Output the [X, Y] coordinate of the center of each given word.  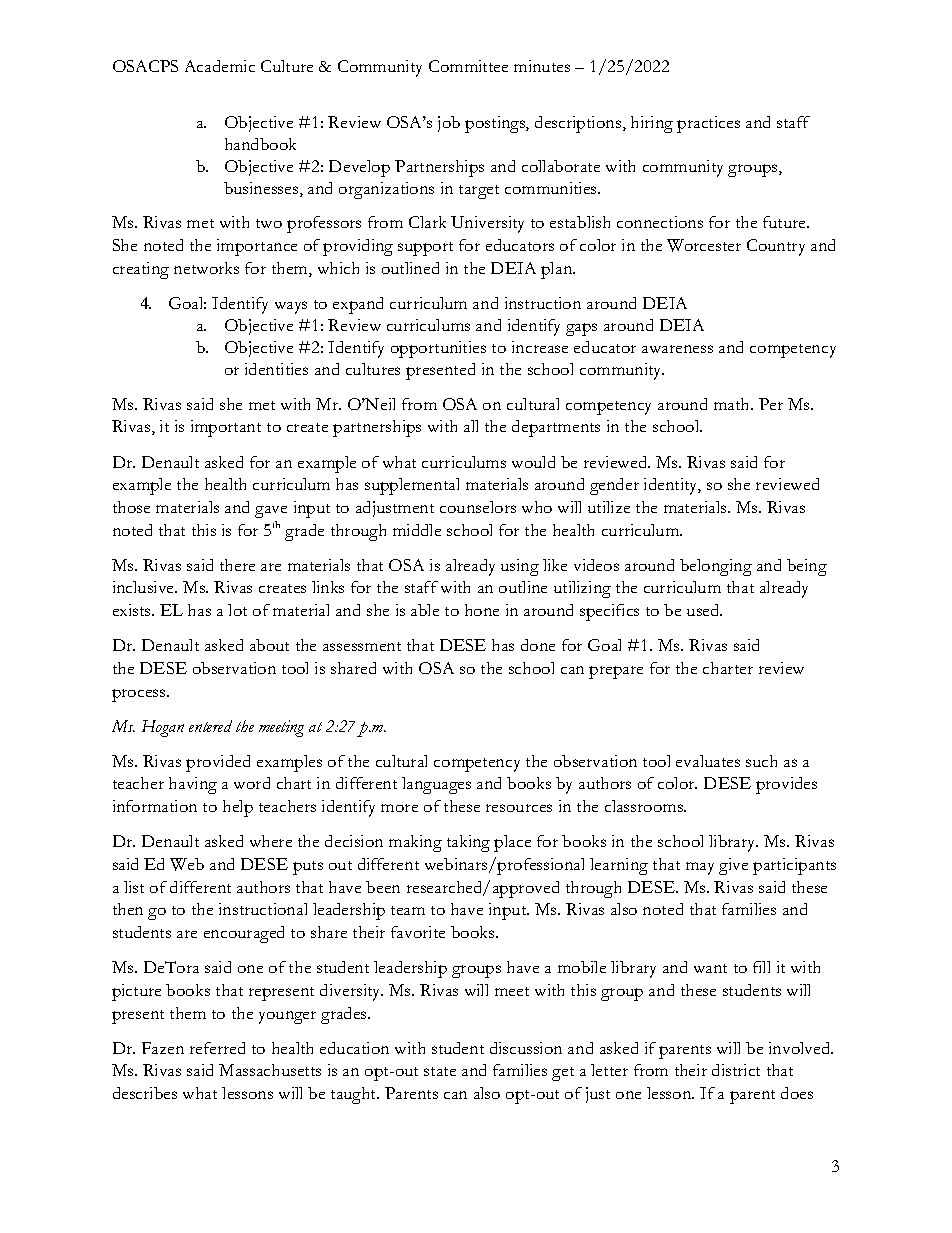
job [449, 124]
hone [482, 610]
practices [708, 124]
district [736, 1070]
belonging [716, 567]
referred [217, 1048]
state [440, 1071]
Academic [220, 66]
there [237, 565]
